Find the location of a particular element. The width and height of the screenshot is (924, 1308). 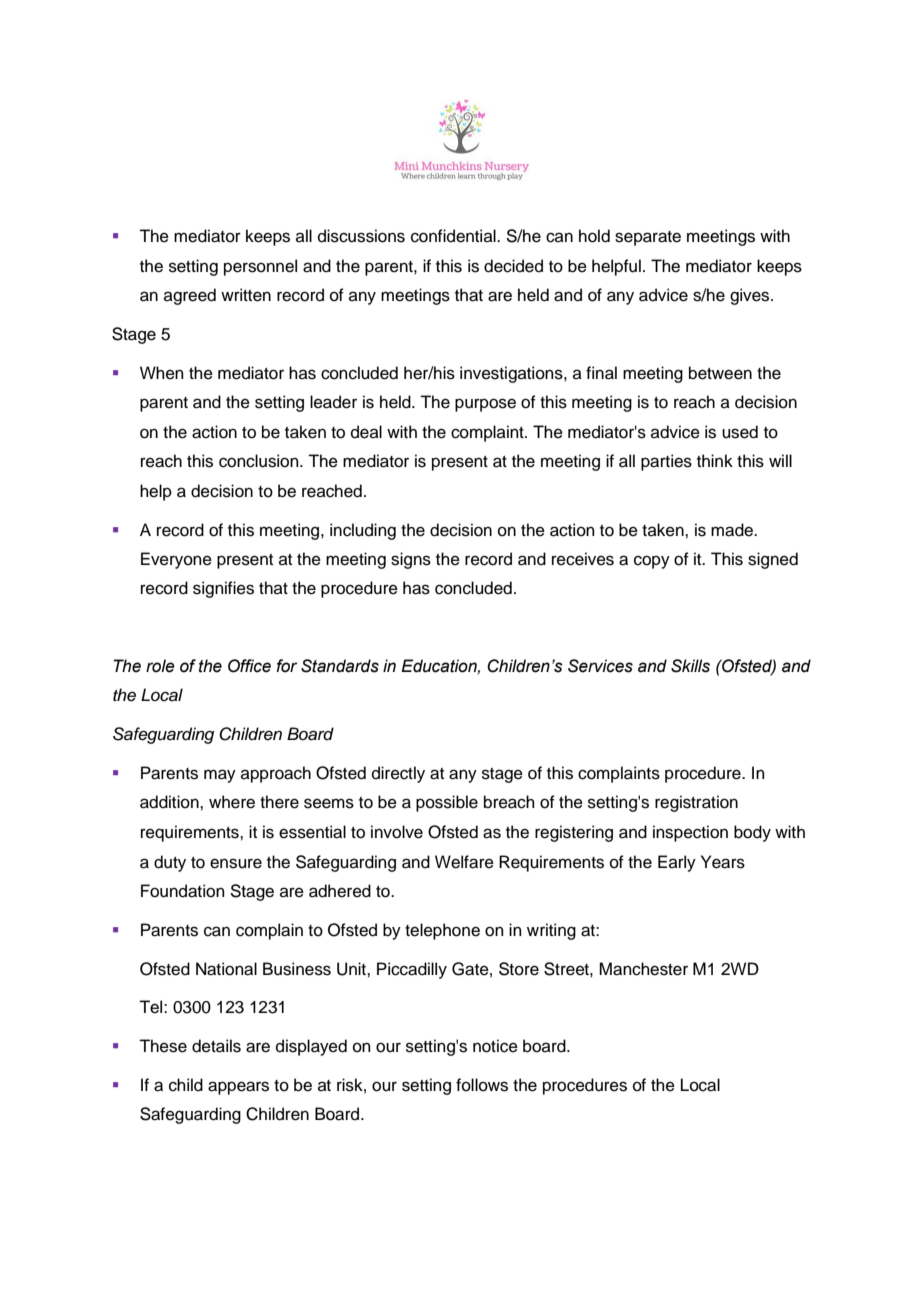

possible is located at coordinates (447, 803).
